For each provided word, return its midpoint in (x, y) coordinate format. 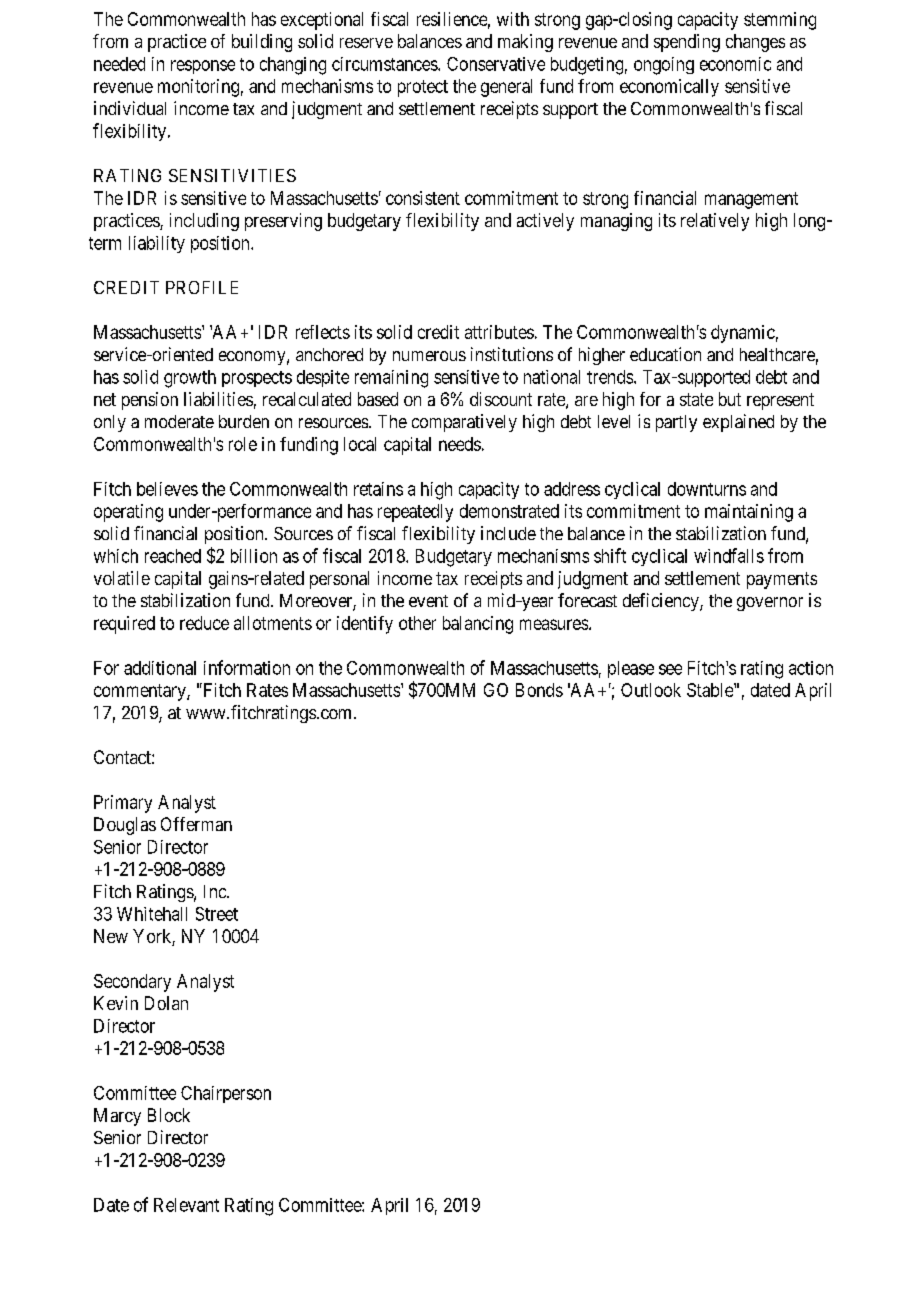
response (203, 67)
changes (755, 43)
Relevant (186, 1205)
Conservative (496, 64)
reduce (204, 623)
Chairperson (226, 1094)
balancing (478, 625)
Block (169, 1115)
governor (770, 604)
